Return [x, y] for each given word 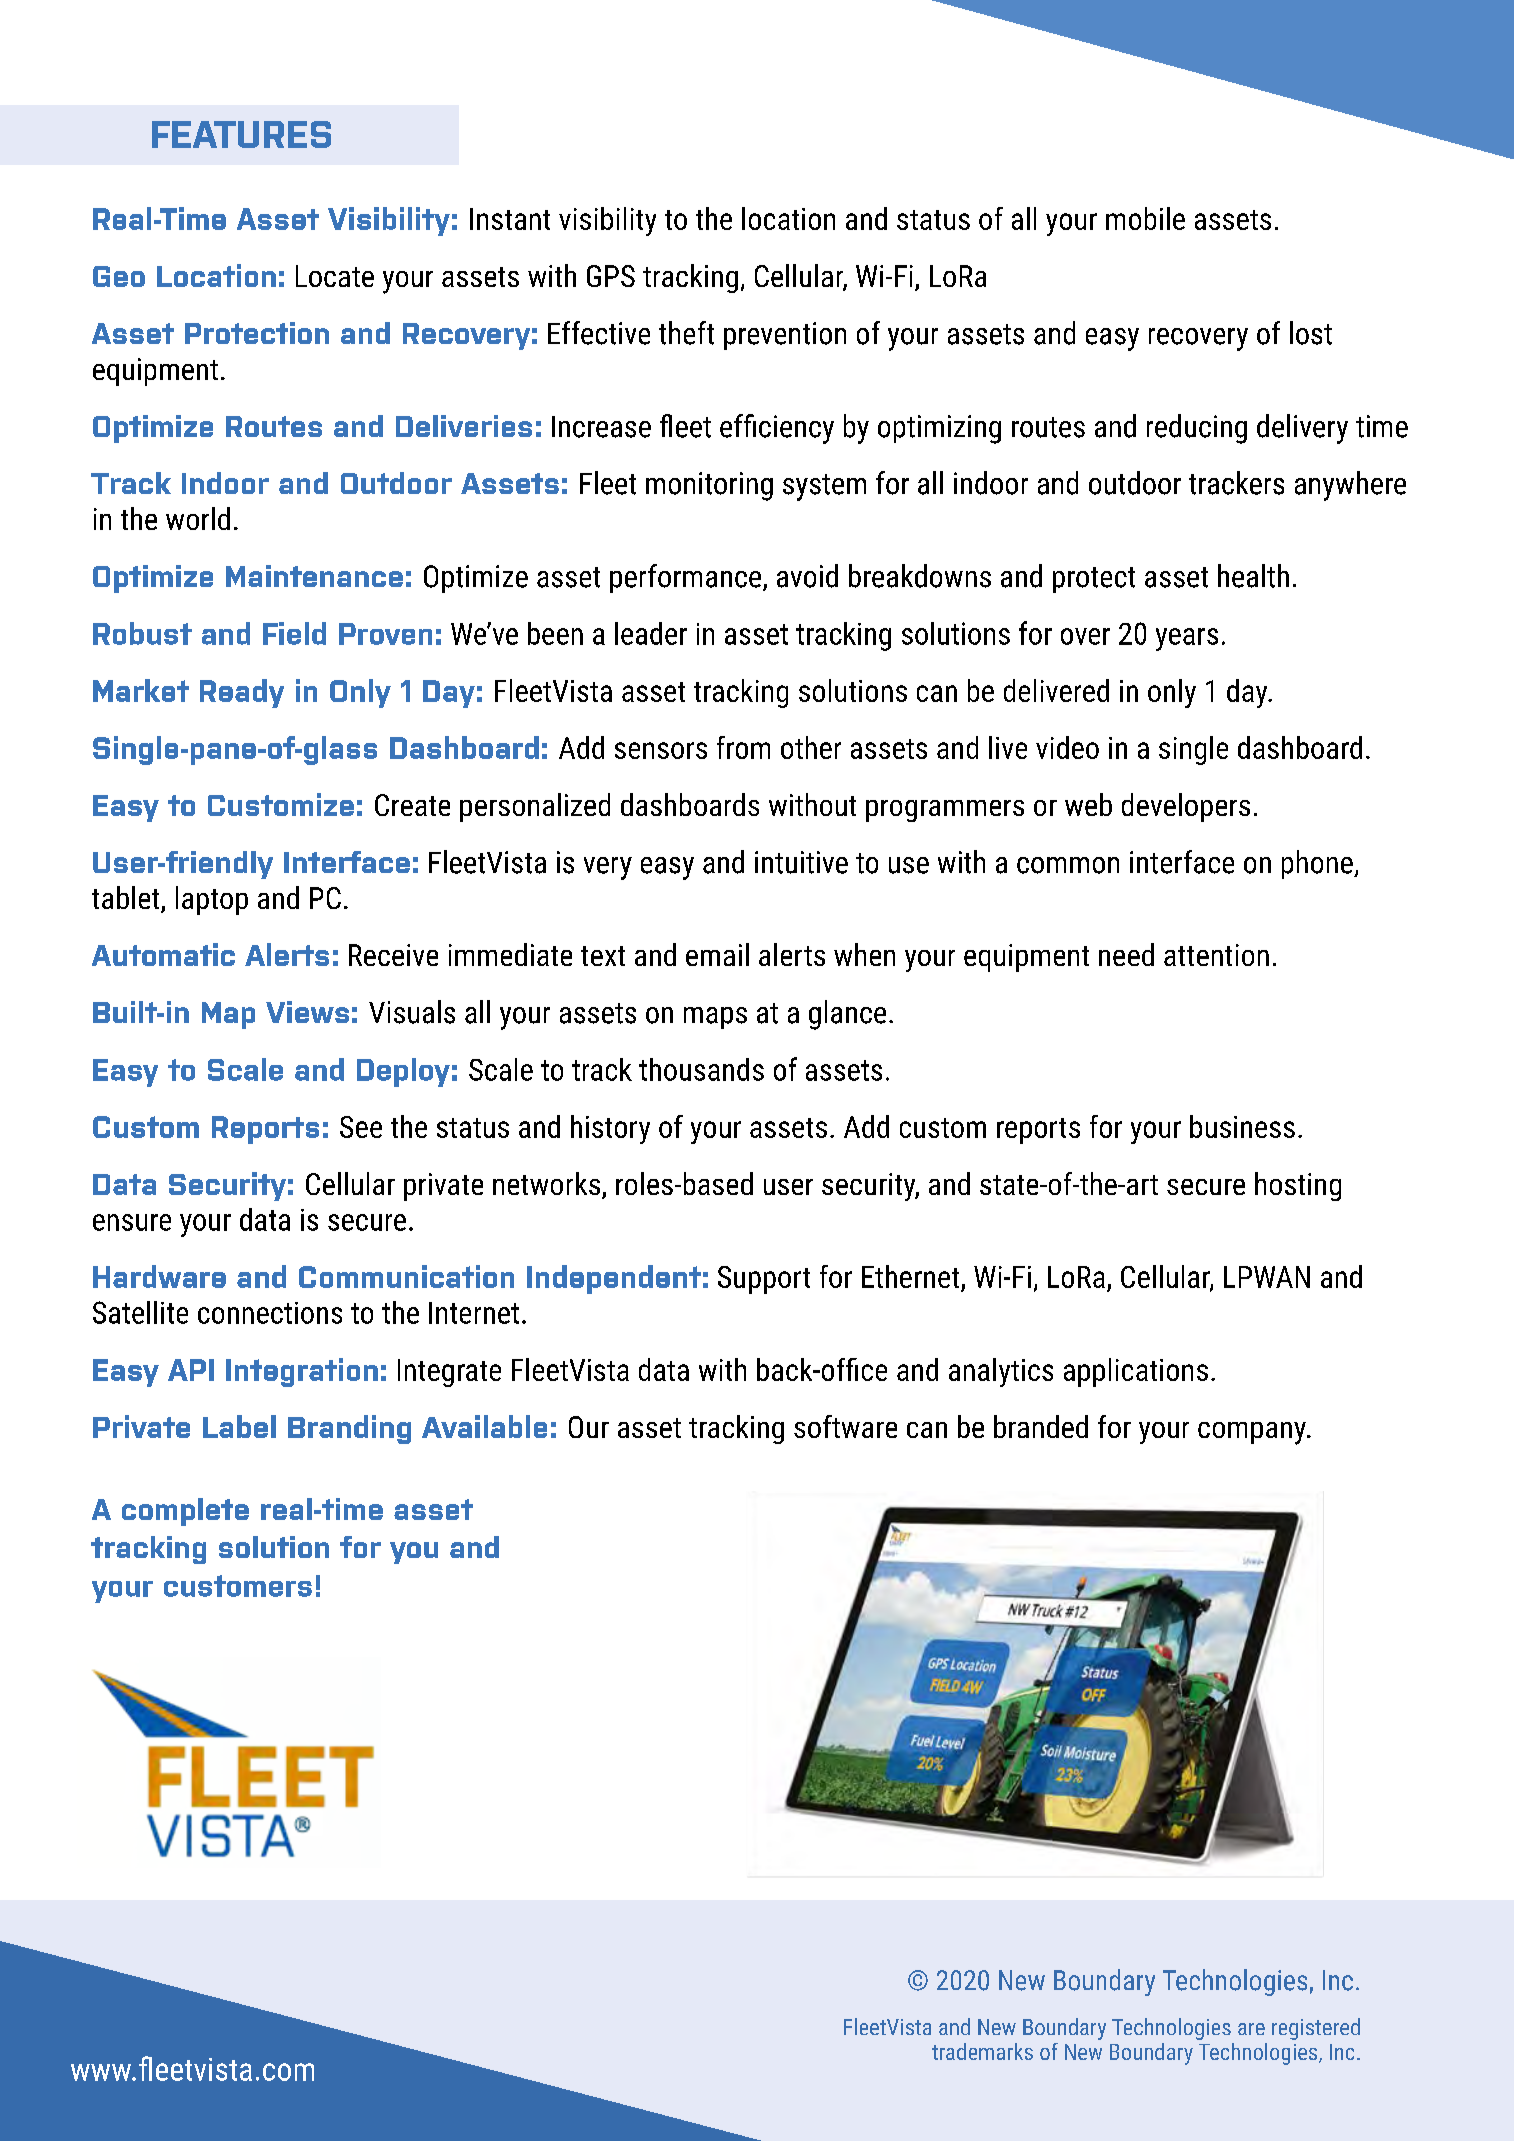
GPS [611, 276]
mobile [1145, 218]
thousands [701, 1069]
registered [1316, 2029]
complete [185, 1512]
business [1242, 1126]
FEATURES [241, 134]
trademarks [982, 2051]
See [361, 1127]
